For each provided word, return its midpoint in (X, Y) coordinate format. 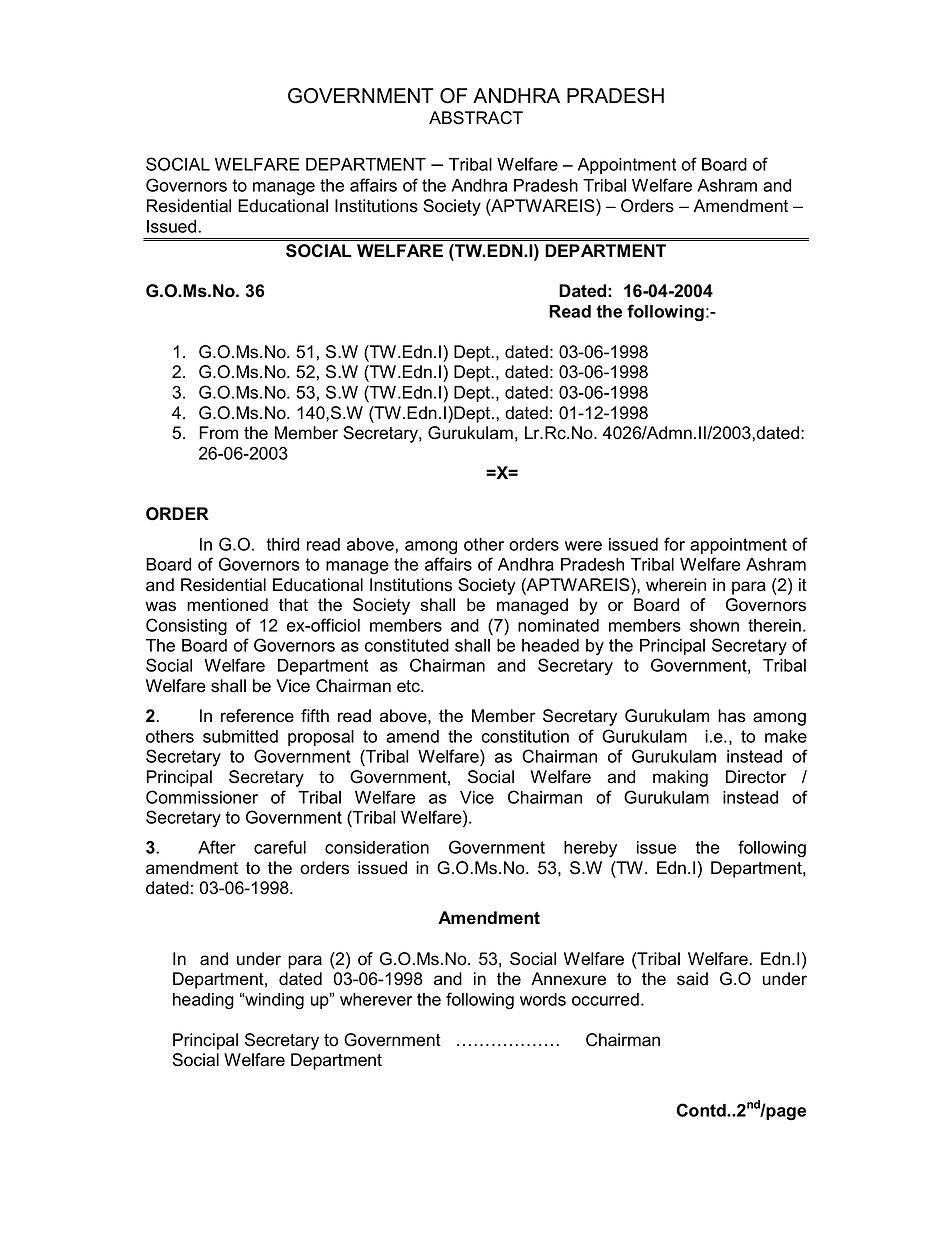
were (583, 546)
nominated (558, 625)
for (674, 544)
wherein (676, 585)
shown (714, 625)
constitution (525, 736)
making (680, 778)
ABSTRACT (476, 118)
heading (203, 1001)
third (282, 544)
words (543, 999)
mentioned (227, 605)
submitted (240, 736)
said (692, 979)
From (218, 433)
